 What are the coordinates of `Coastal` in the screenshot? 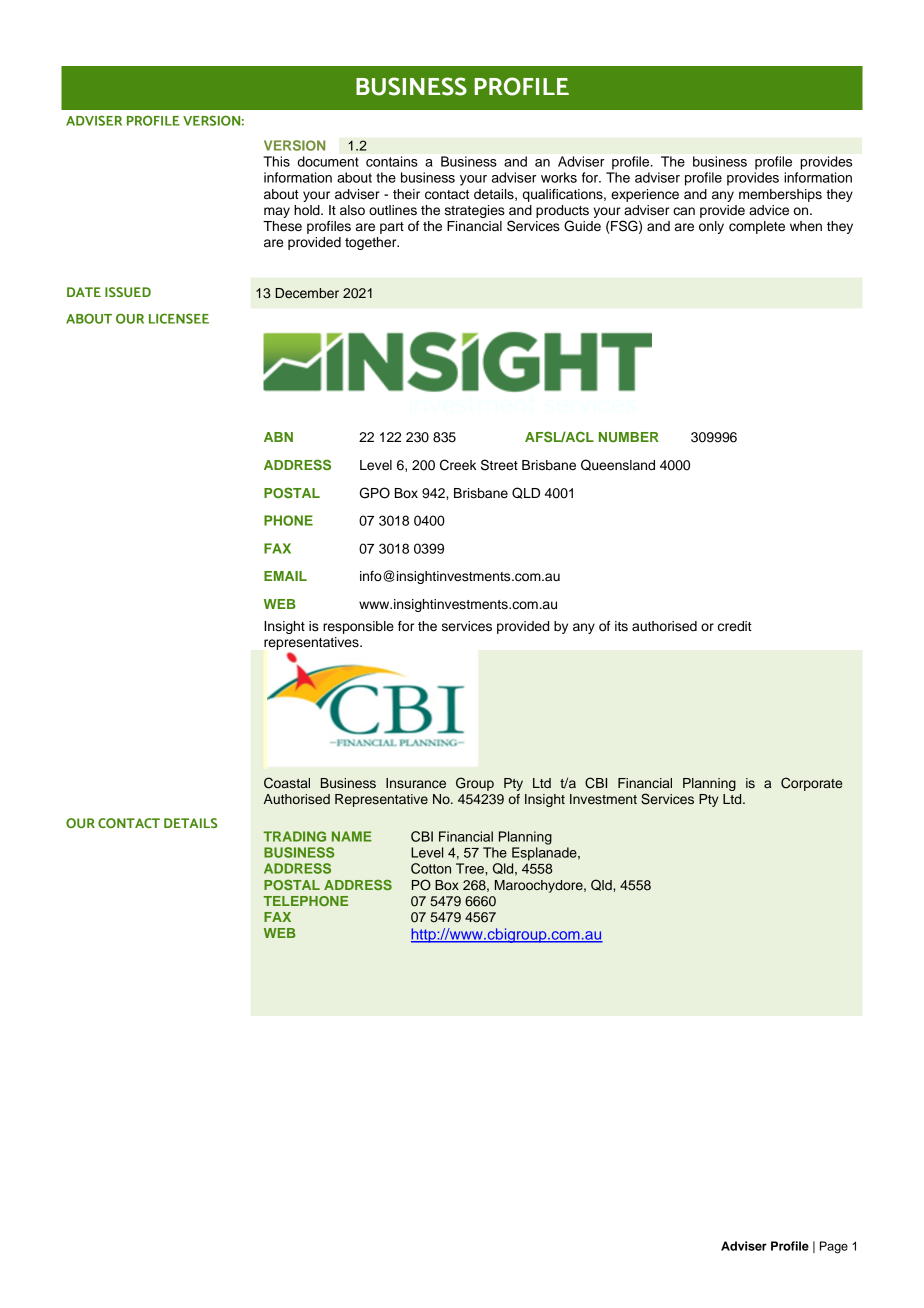 It's located at (287, 783).
